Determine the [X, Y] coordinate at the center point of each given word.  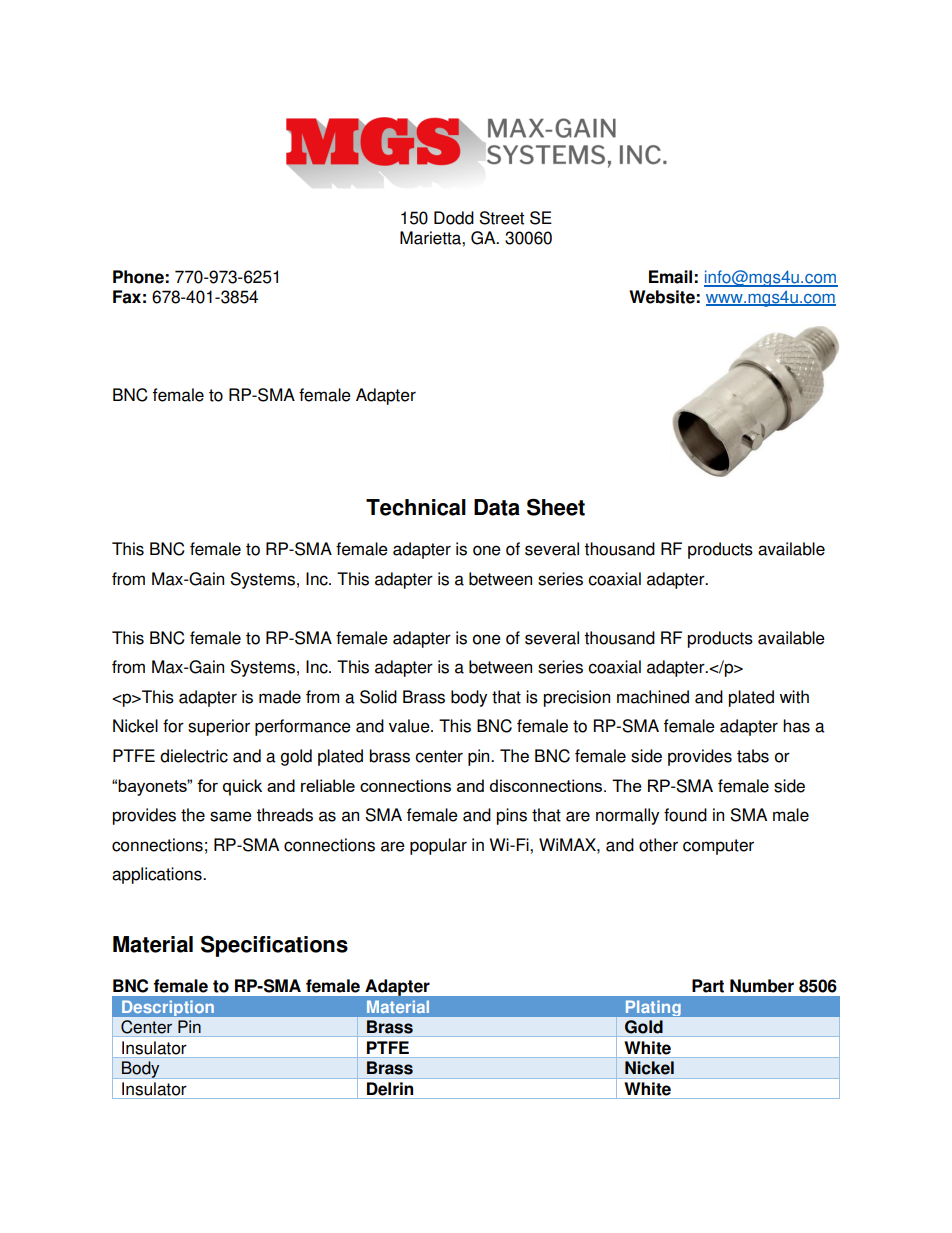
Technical [416, 507]
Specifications [274, 946]
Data [497, 507]
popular [438, 846]
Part [708, 986]
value [410, 726]
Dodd [454, 218]
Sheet [556, 507]
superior [219, 727]
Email [670, 277]
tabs [753, 756]
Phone [138, 277]
